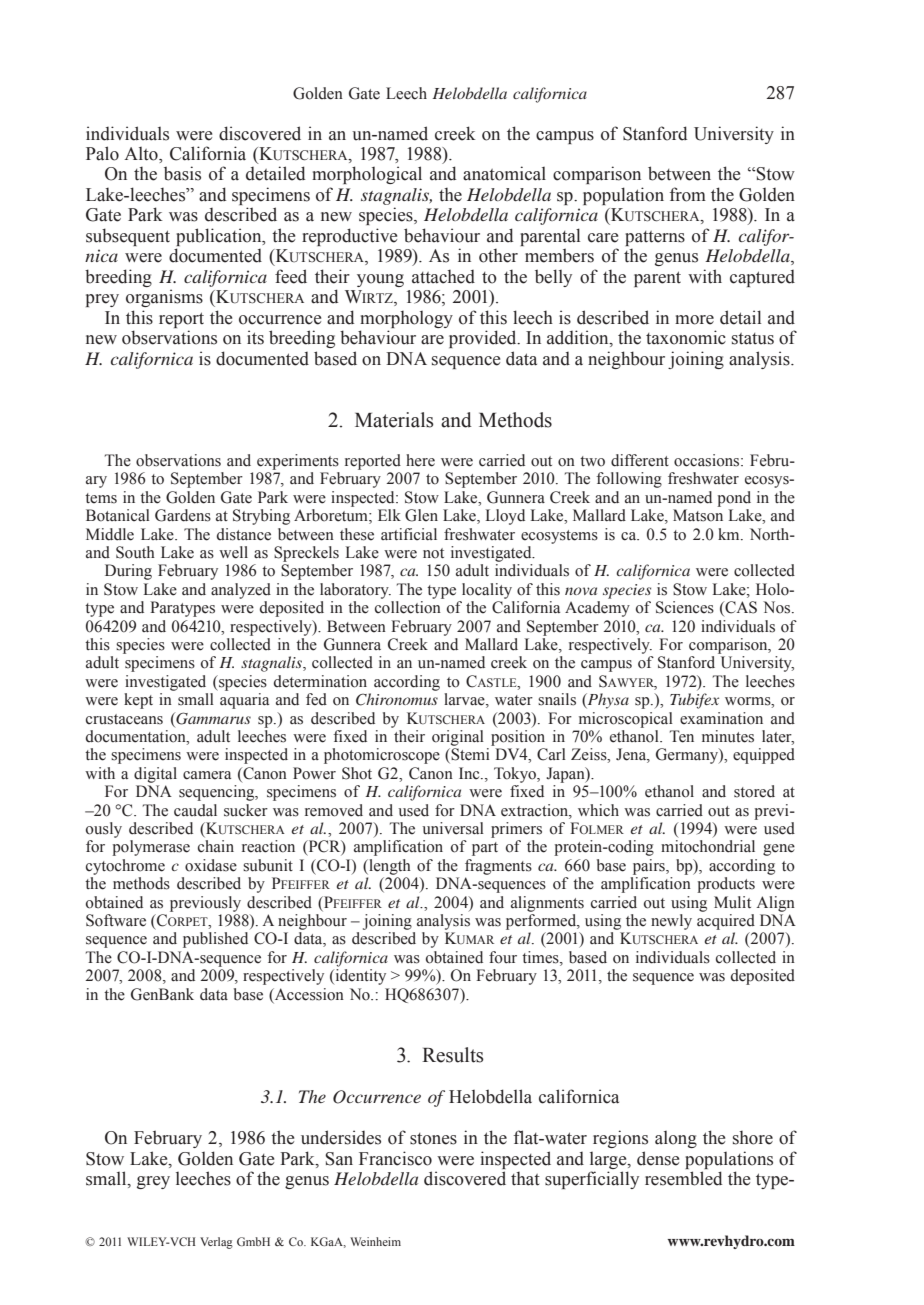 The width and height of the document is (924, 1305). What do you see at coordinates (504, 173) in the document?
I see `anatomical` at bounding box center [504, 173].
